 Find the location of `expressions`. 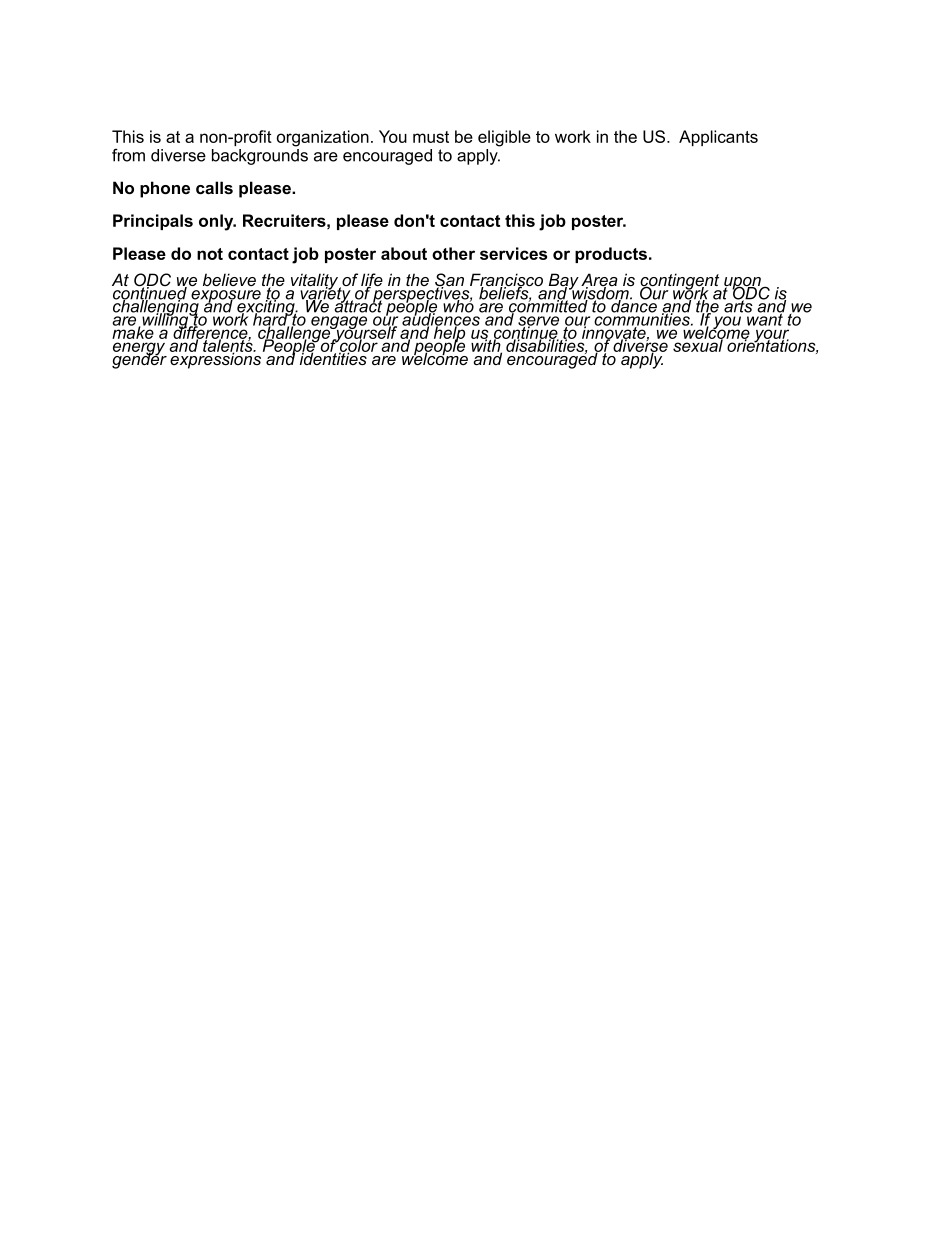

expressions is located at coordinates (217, 359).
